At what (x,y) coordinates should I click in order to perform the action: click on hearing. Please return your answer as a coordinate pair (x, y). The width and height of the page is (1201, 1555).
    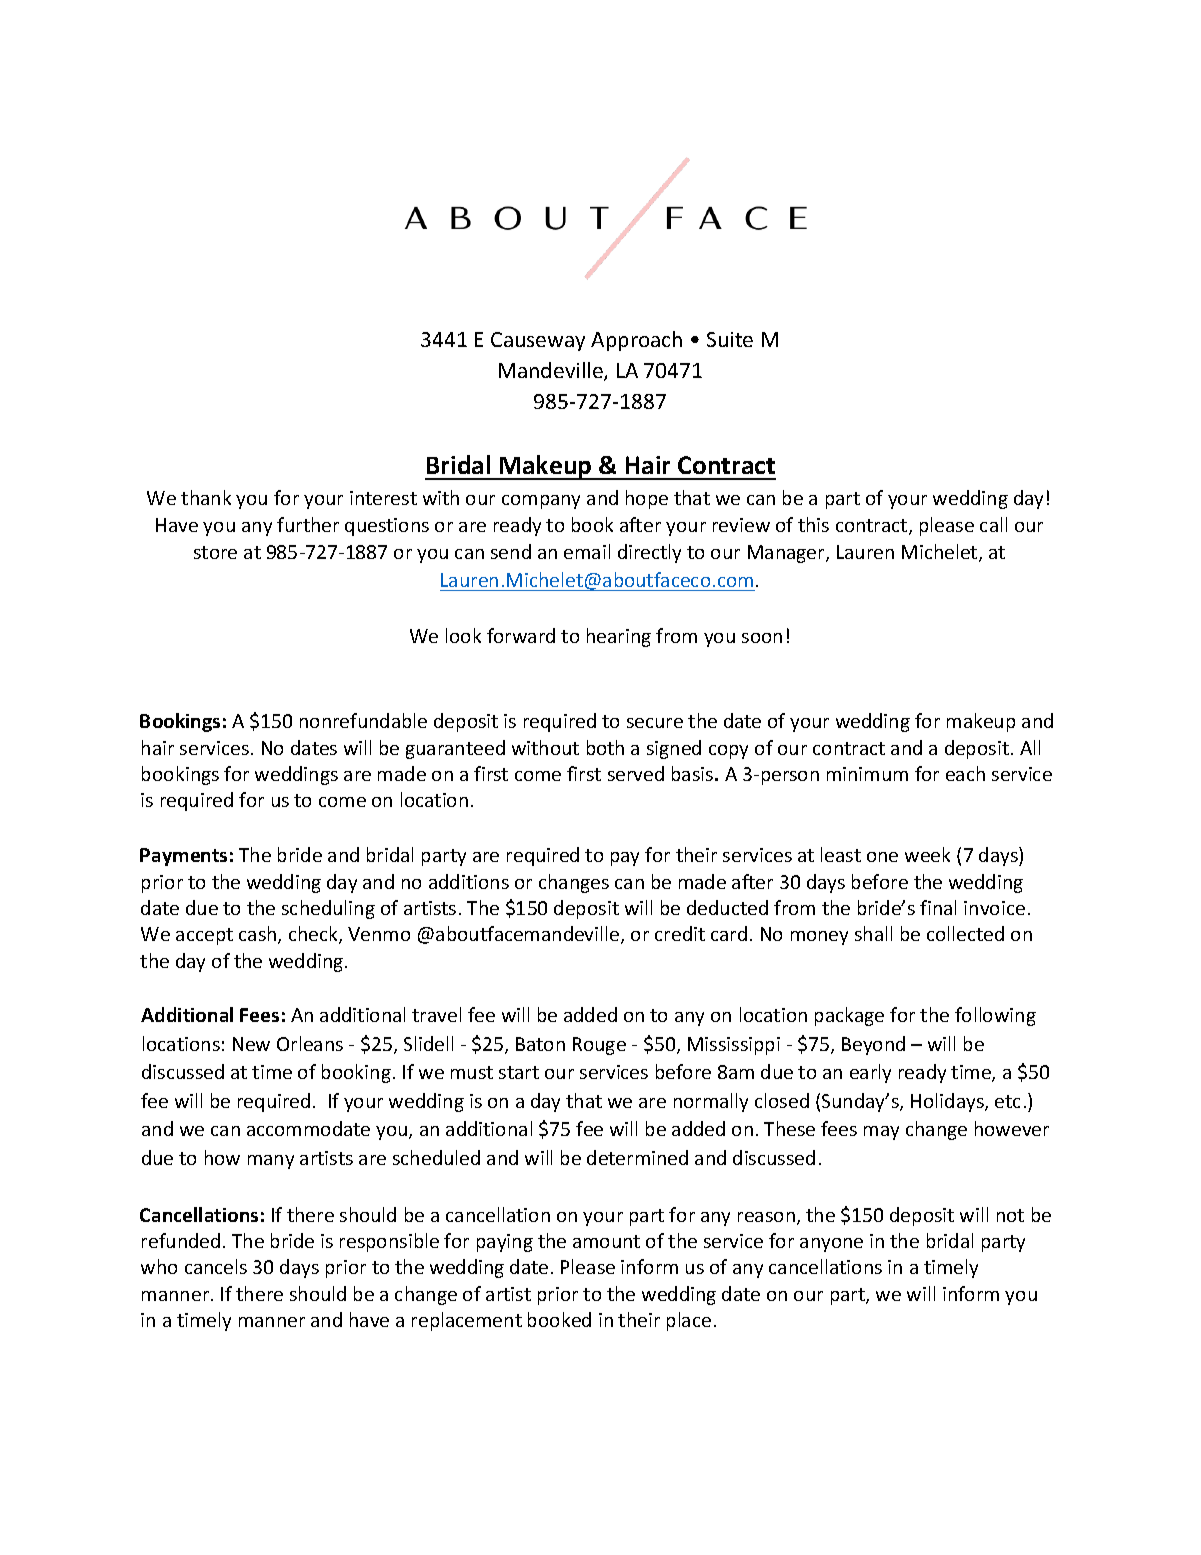
    Looking at the image, I should click on (619, 637).
